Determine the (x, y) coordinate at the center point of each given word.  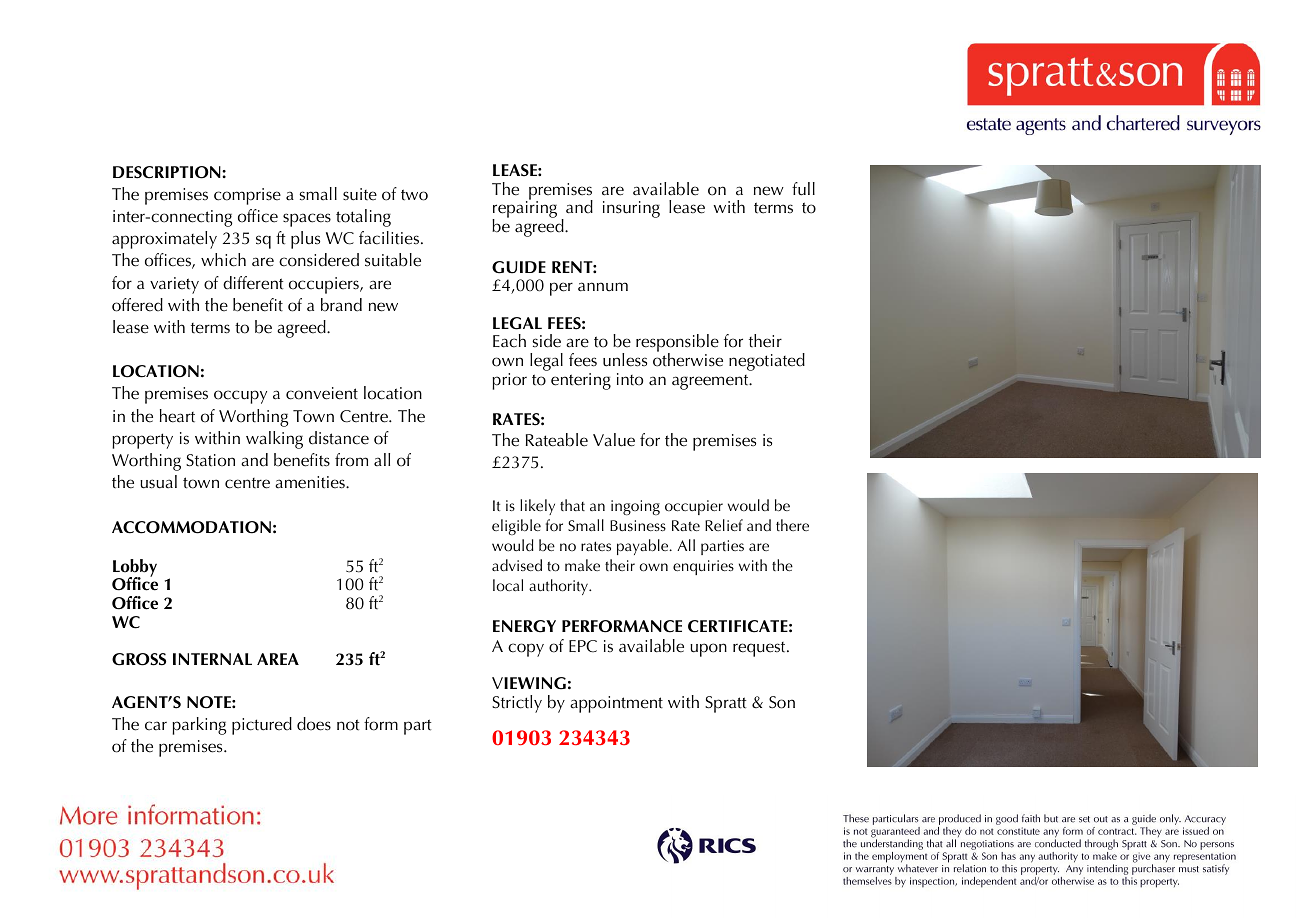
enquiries (703, 567)
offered (137, 305)
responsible (677, 344)
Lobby (135, 569)
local (508, 585)
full (803, 189)
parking (199, 726)
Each (509, 341)
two (414, 195)
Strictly (517, 704)
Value (614, 440)
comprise (247, 196)
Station (210, 460)
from (351, 460)
